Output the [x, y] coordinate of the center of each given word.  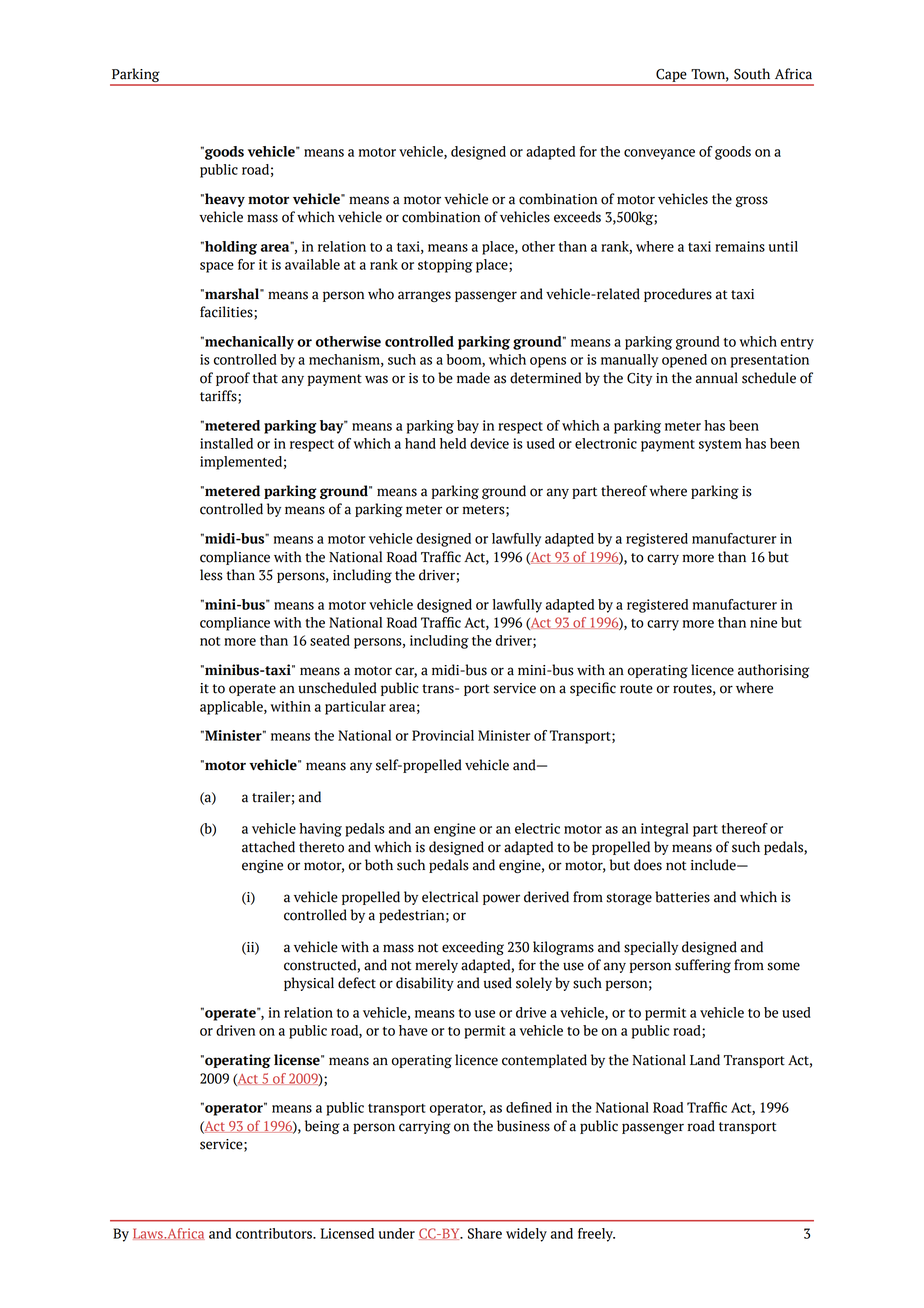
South [752, 74]
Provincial [443, 735]
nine [763, 622]
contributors [275, 1233]
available [312, 264]
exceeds [577, 217]
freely [596, 1235]
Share [485, 1233]
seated [330, 640]
